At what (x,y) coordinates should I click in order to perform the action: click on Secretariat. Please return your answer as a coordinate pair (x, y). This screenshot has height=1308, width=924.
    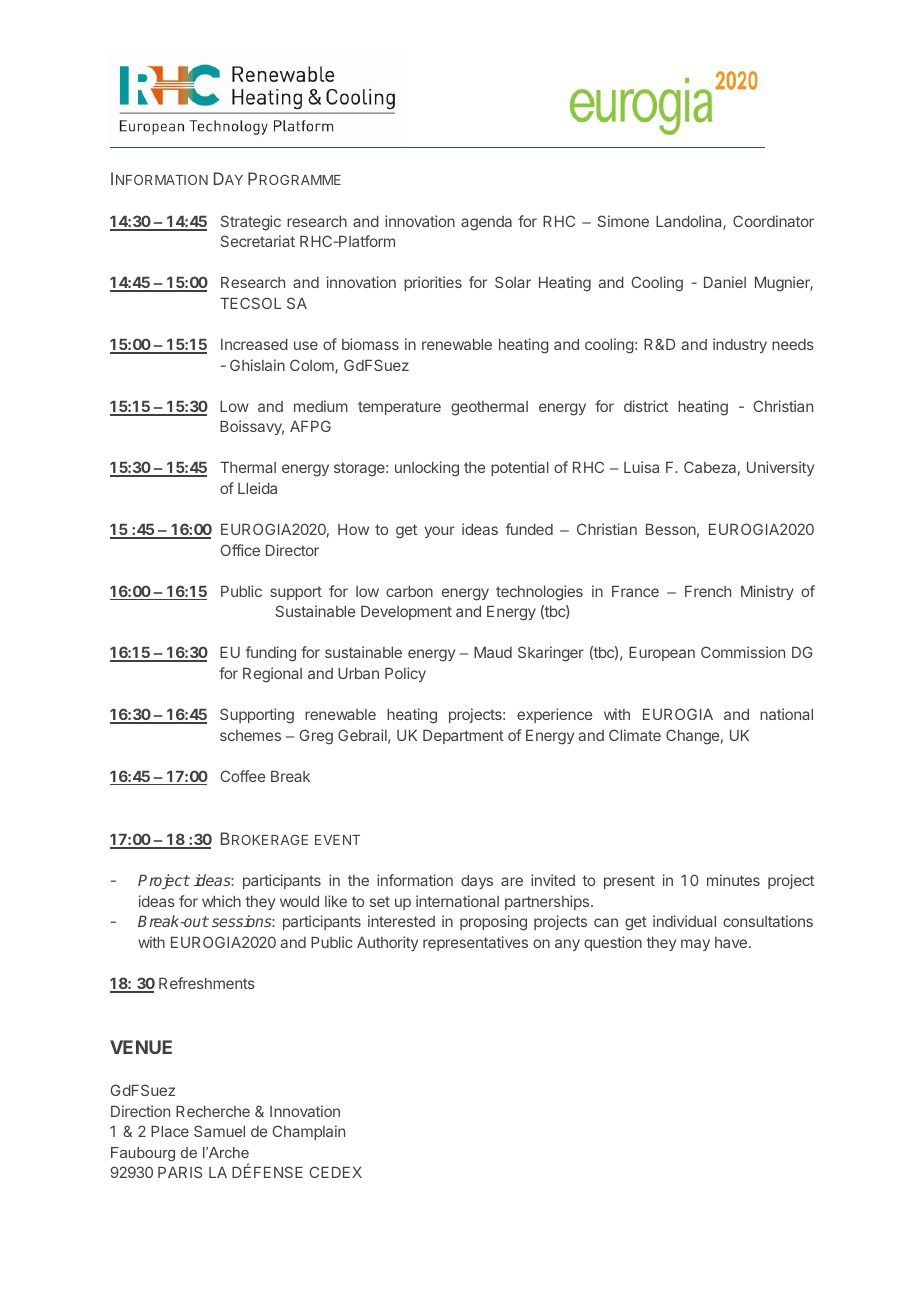
    Looking at the image, I should click on (258, 241).
